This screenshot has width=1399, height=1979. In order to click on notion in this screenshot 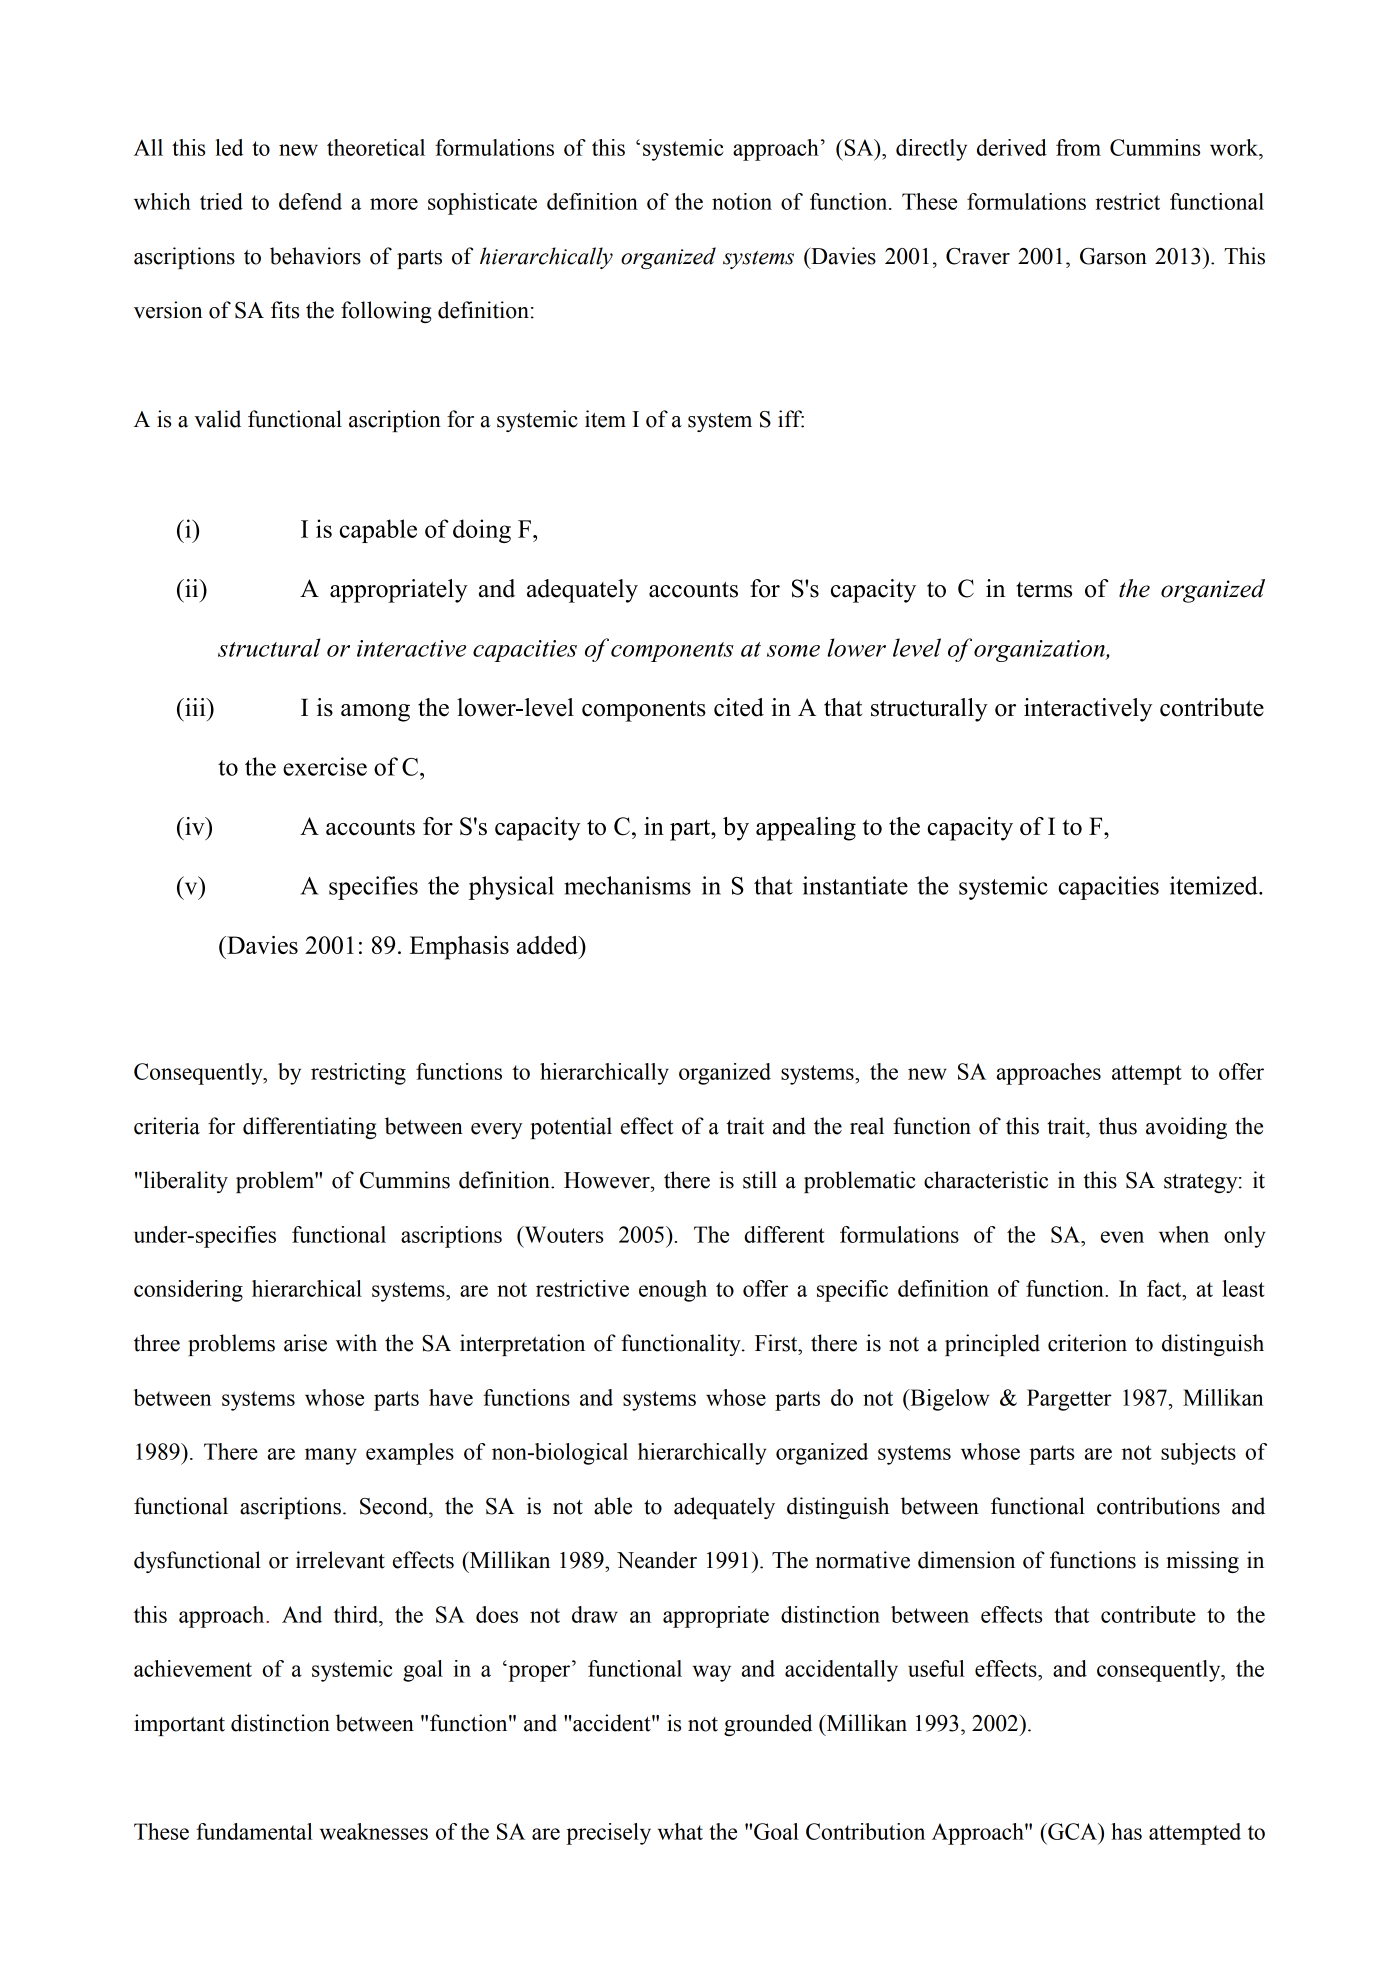, I will do `click(742, 201)`.
